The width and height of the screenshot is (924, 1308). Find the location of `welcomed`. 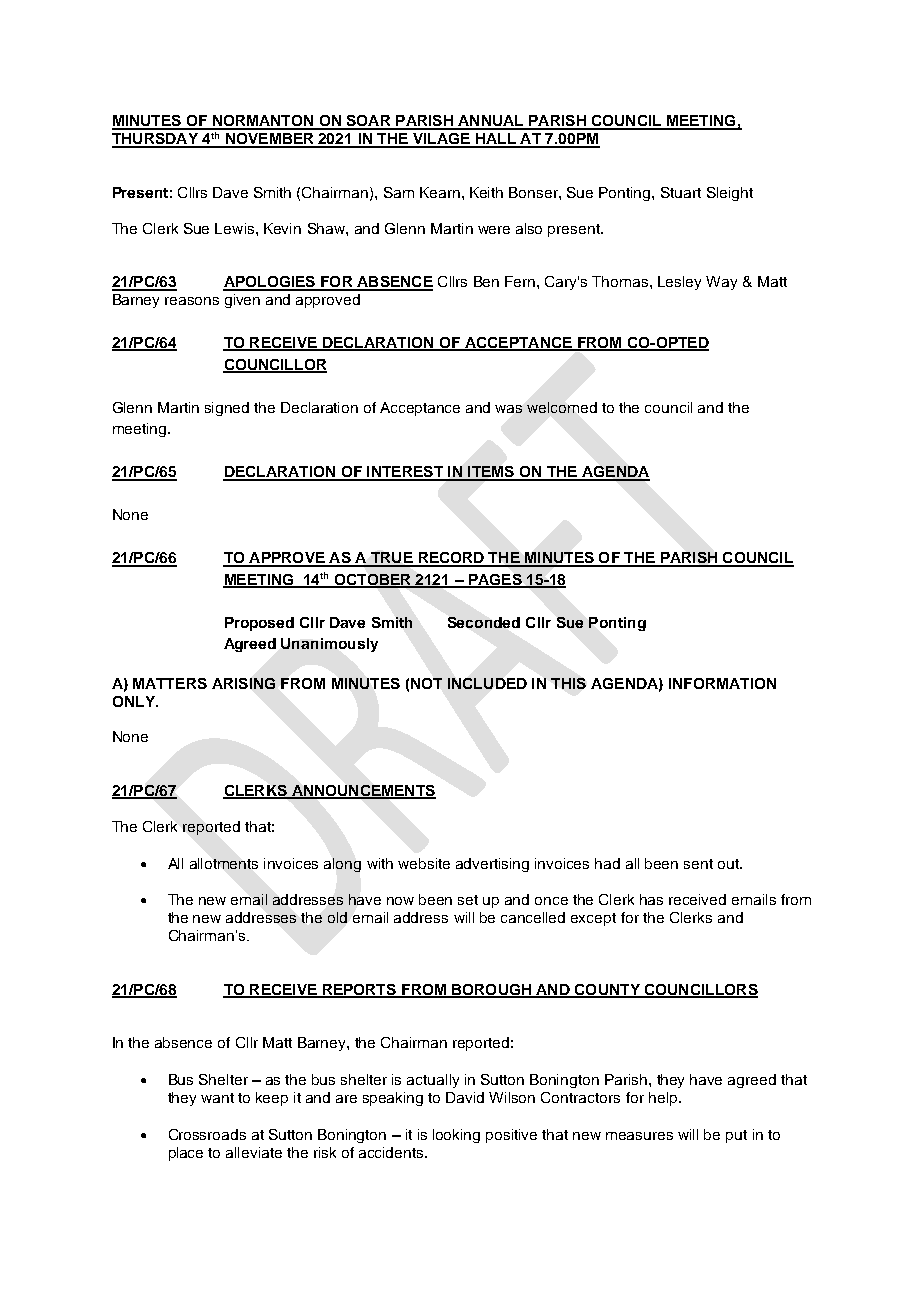

welcomed is located at coordinates (562, 407).
